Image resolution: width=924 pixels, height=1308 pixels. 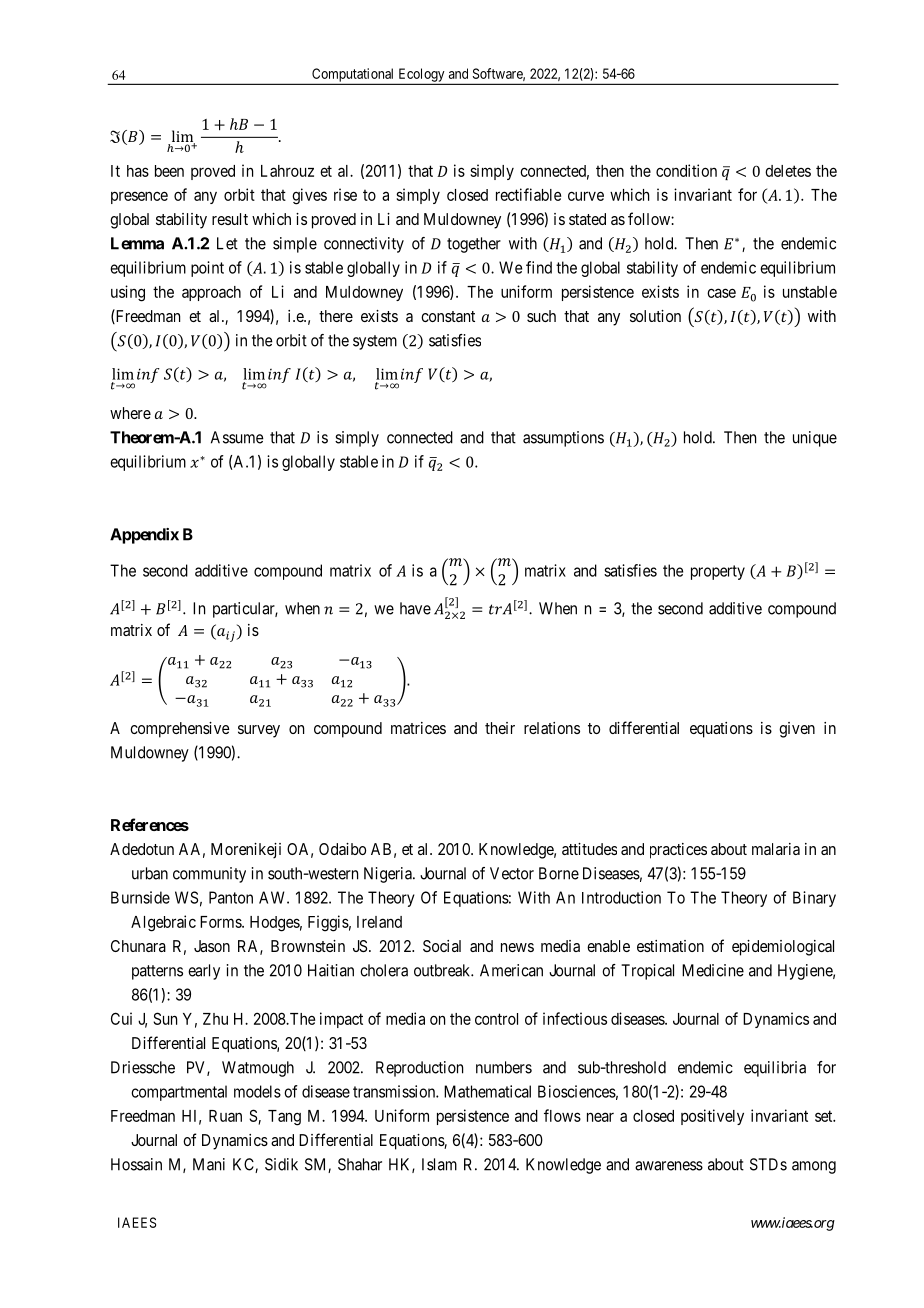 What do you see at coordinates (237, 437) in the screenshot?
I see `Assume` at bounding box center [237, 437].
